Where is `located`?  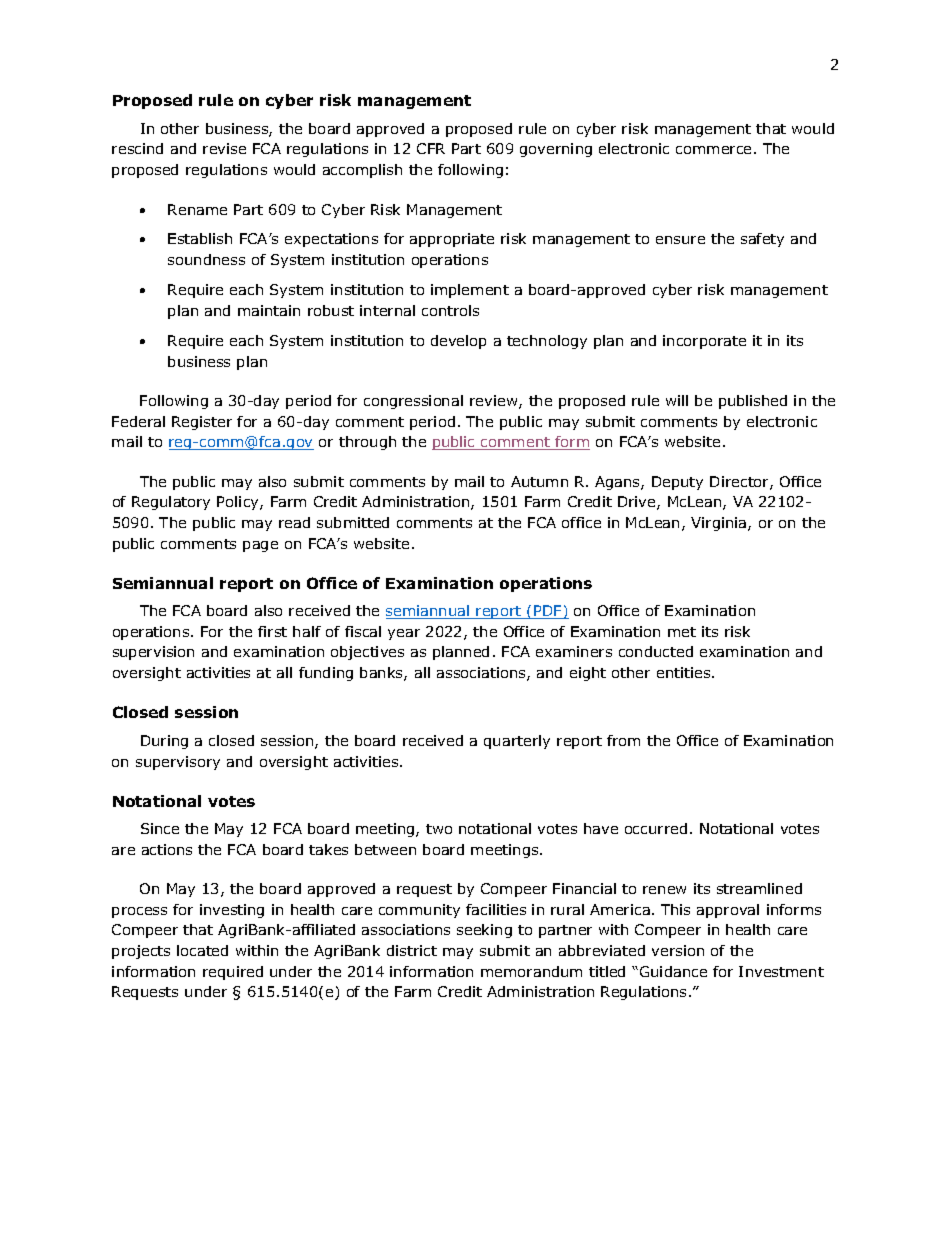 located is located at coordinates (202, 950).
